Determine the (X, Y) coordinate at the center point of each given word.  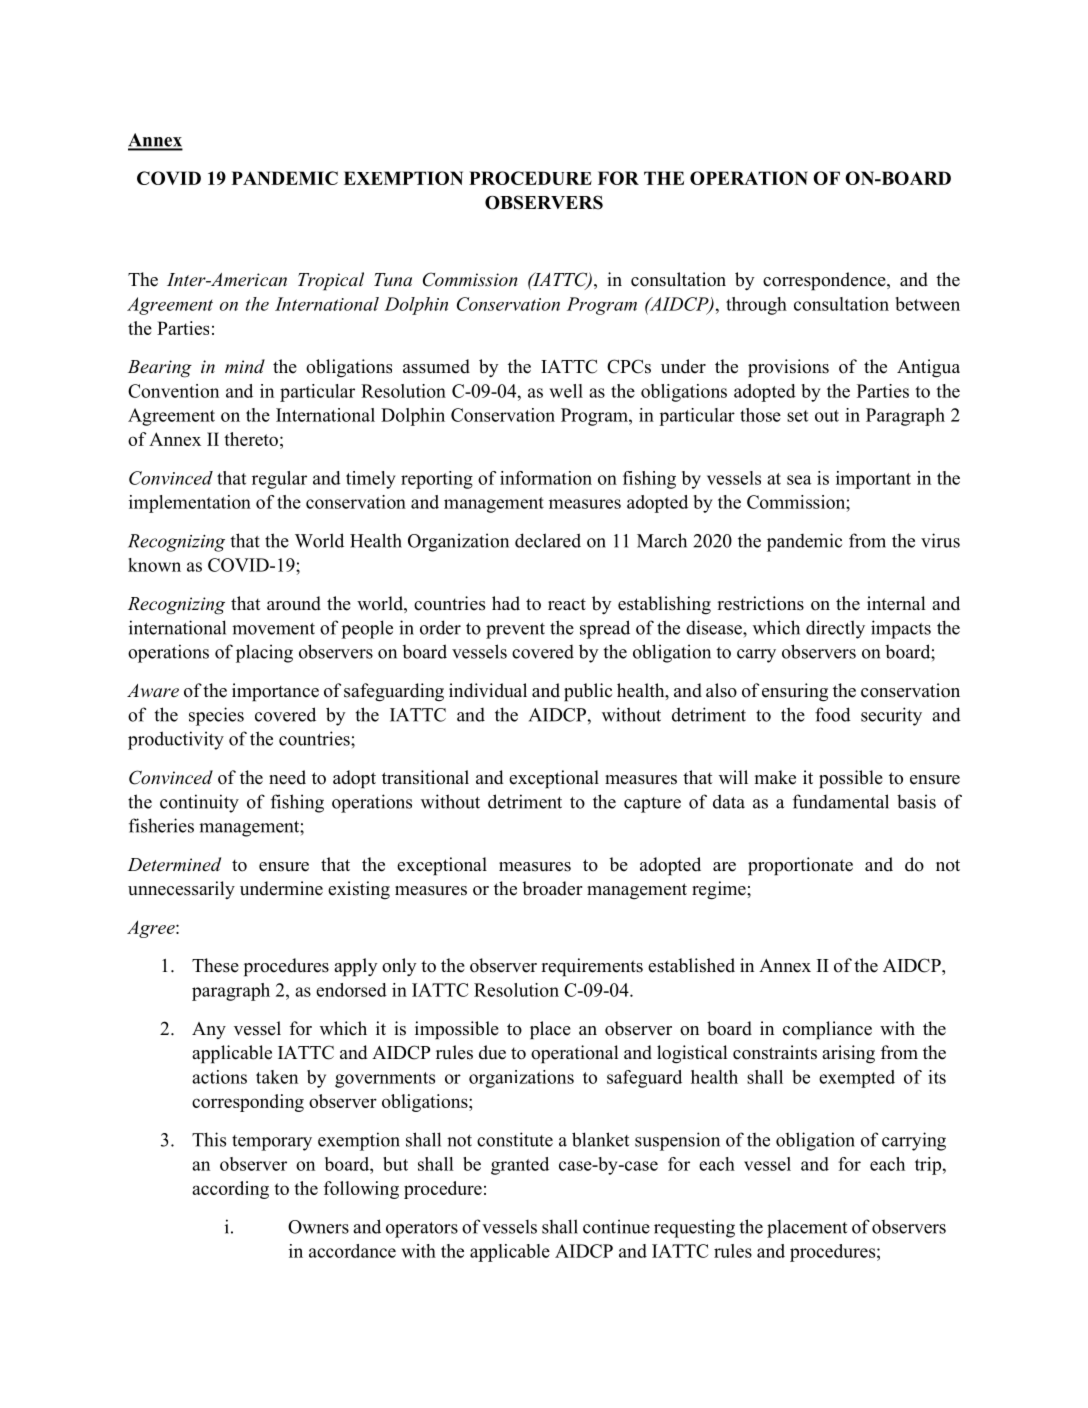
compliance (827, 1030)
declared (548, 540)
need (287, 777)
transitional (425, 777)
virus (940, 540)
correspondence (825, 281)
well (566, 391)
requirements (592, 967)
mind (245, 366)
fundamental (841, 801)
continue (616, 1226)
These (215, 965)
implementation (190, 504)
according (230, 1190)
